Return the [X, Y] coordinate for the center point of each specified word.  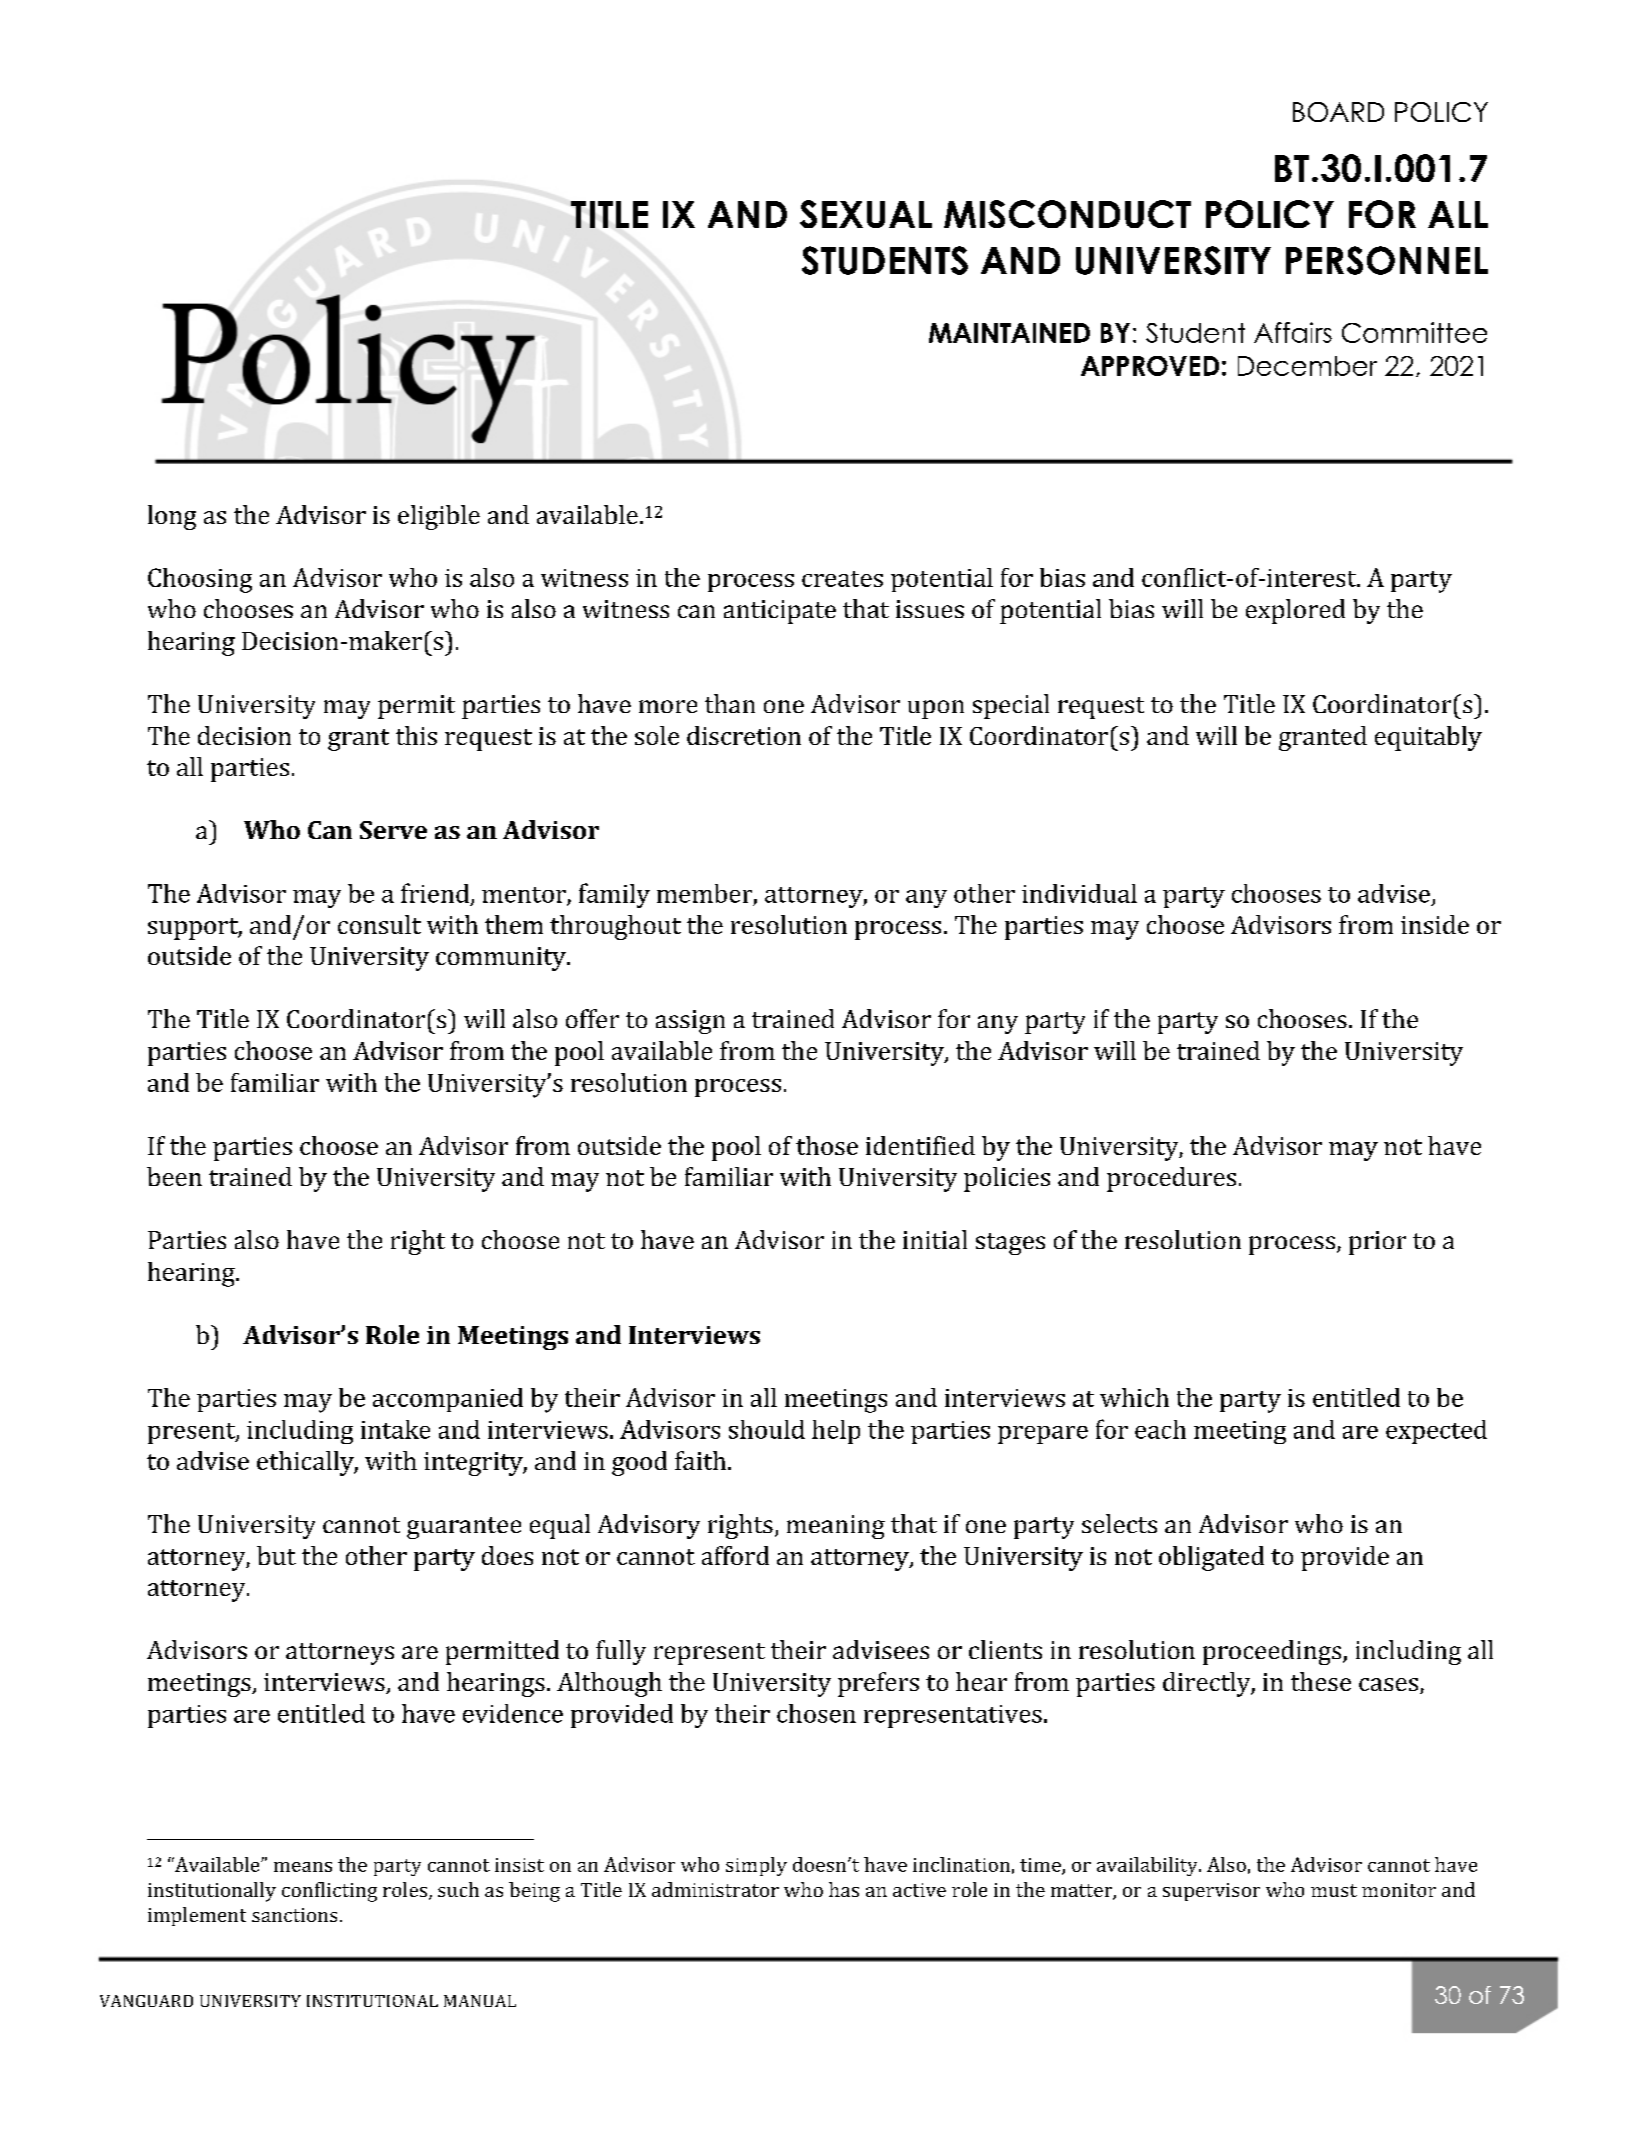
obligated [1211, 1558]
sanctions [294, 1915]
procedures [1171, 1179]
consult [379, 924]
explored [1295, 611]
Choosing [200, 580]
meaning [836, 1527]
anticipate [780, 612]
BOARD [1338, 112]
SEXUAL [866, 214]
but [276, 1555]
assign [690, 1022]
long [172, 517]
